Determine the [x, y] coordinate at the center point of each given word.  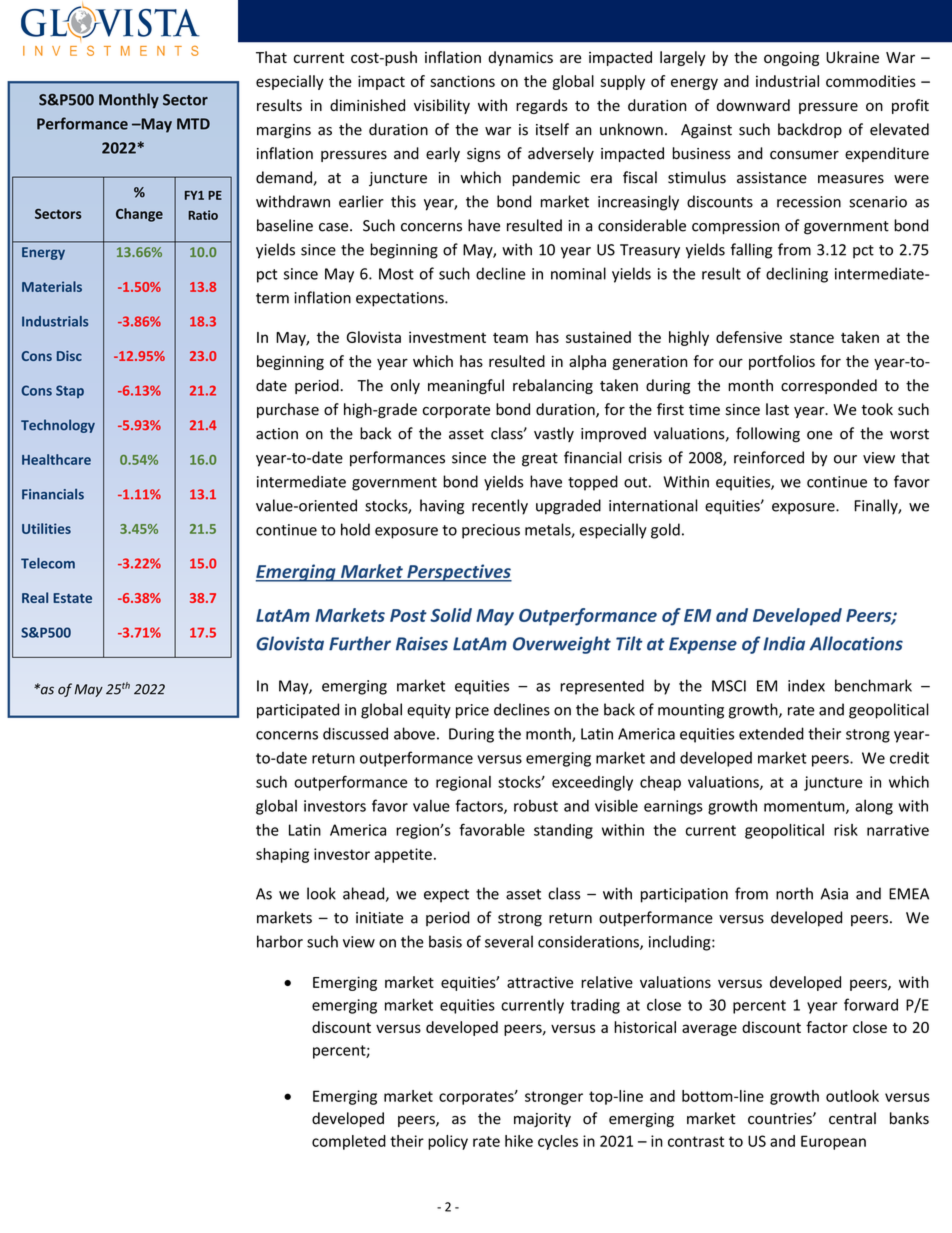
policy [448, 1142]
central [852, 1118]
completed [349, 1142]
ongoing [791, 59]
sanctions [462, 81]
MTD [193, 124]
